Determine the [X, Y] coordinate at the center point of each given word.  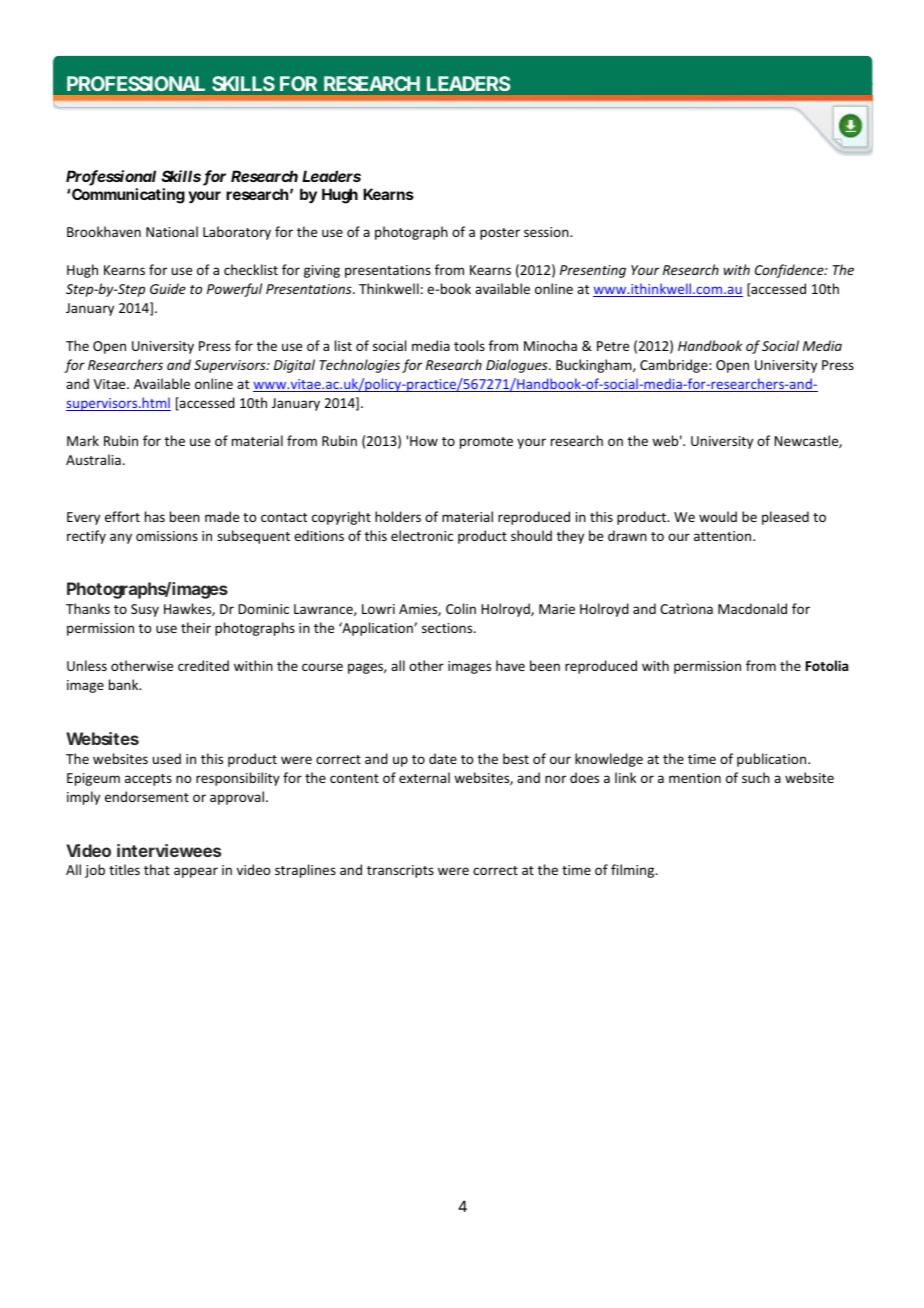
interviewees [169, 850]
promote [486, 443]
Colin [461, 608]
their [196, 627]
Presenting [593, 271]
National [172, 231]
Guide [168, 288]
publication [773, 760]
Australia [93, 459]
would [718, 516]
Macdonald [752, 608]
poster [500, 234]
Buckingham [595, 366]
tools [469, 345]
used [167, 758]
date [443, 758]
